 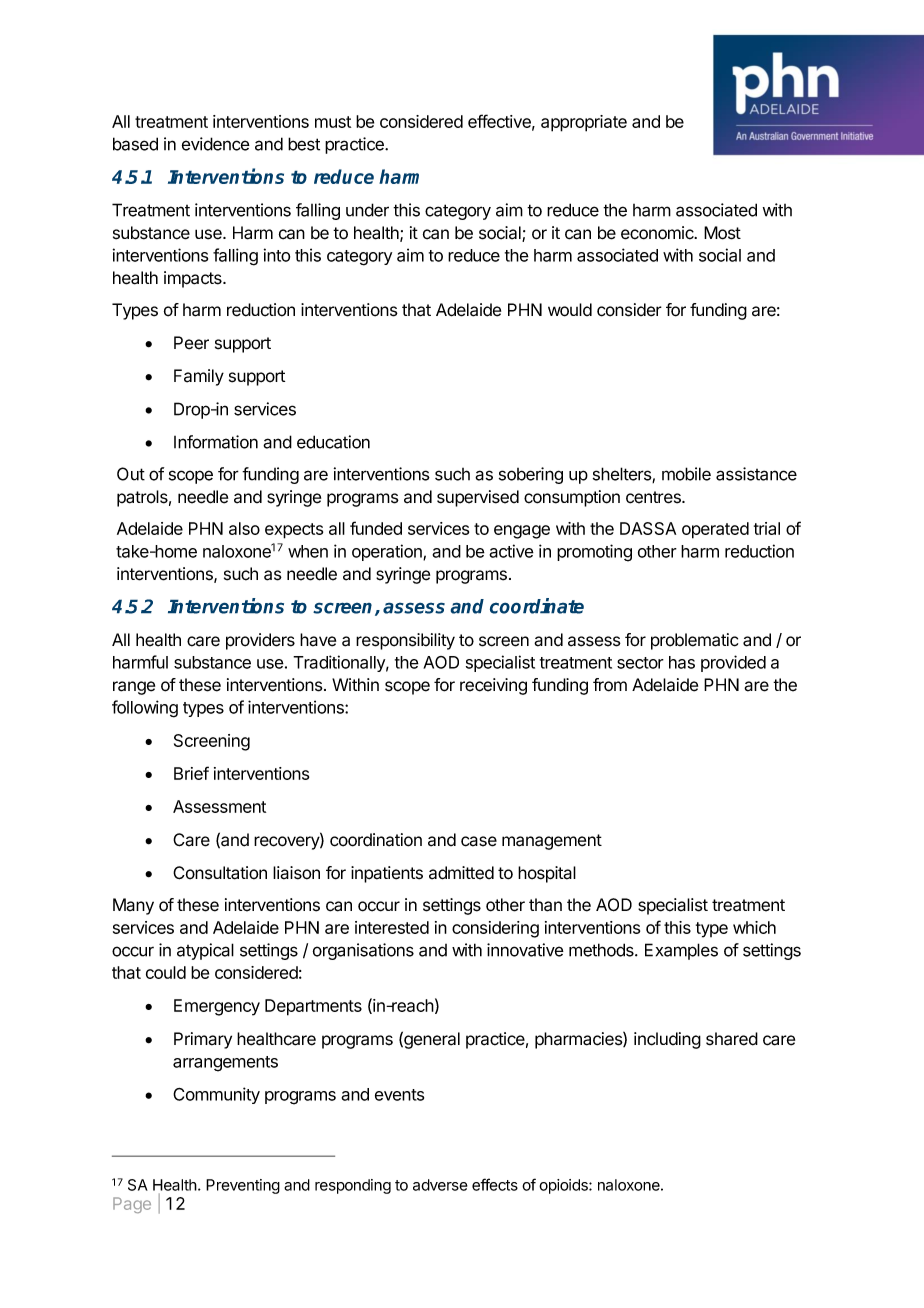 I want to click on Most, so click(x=722, y=233).
